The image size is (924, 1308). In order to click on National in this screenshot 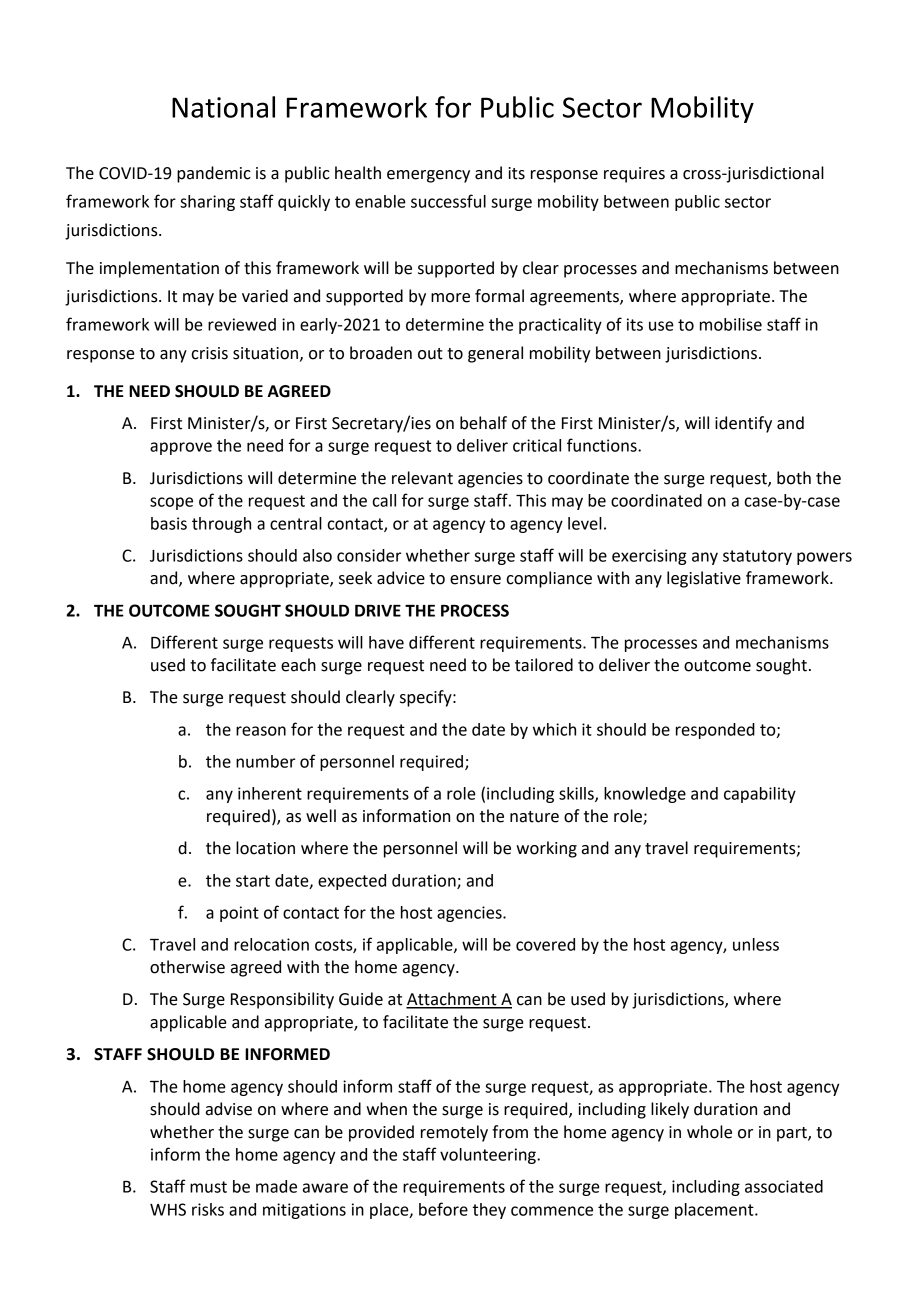, I will do `click(223, 107)`.
